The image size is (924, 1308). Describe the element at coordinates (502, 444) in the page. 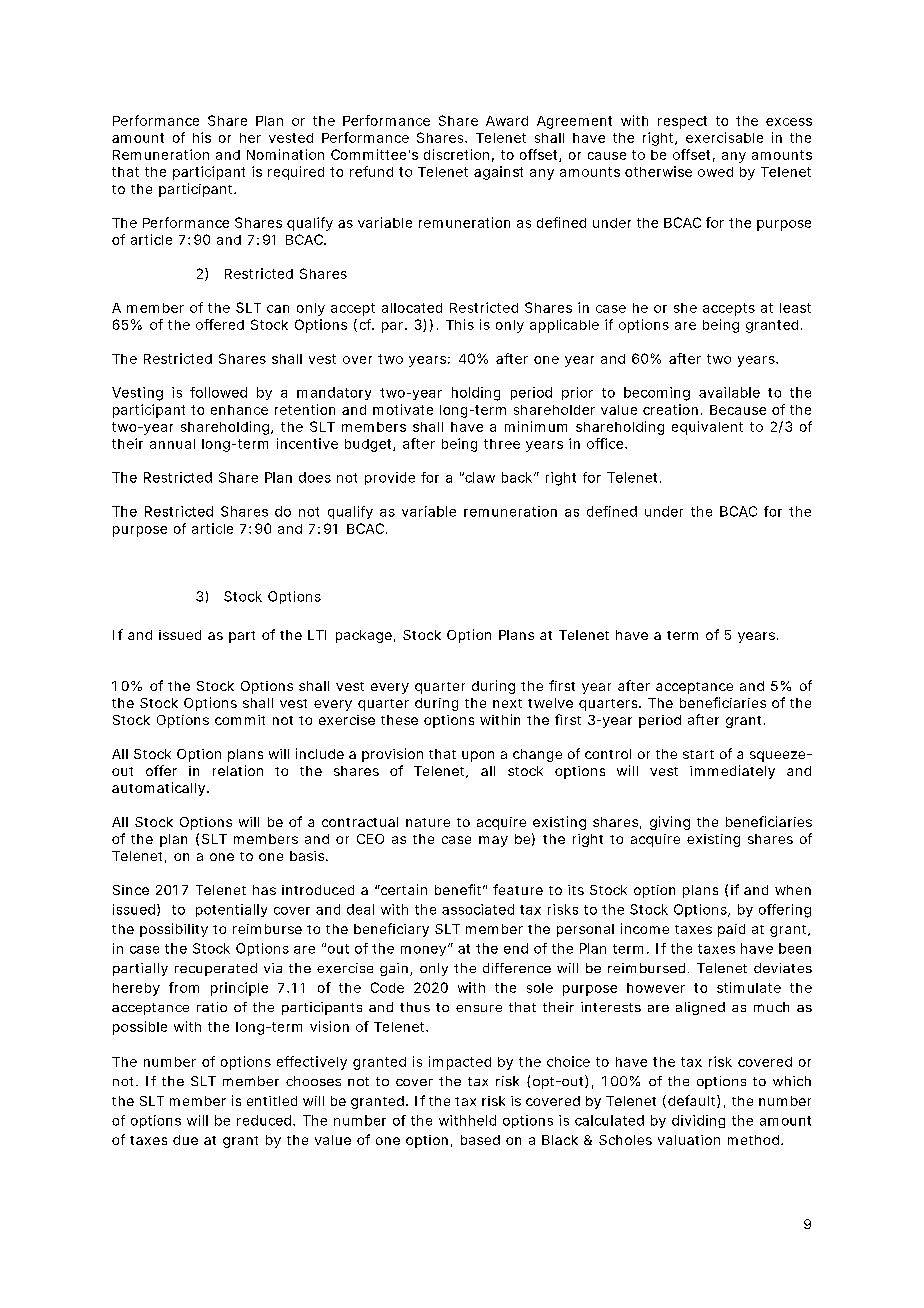

I see `three` at that location.
